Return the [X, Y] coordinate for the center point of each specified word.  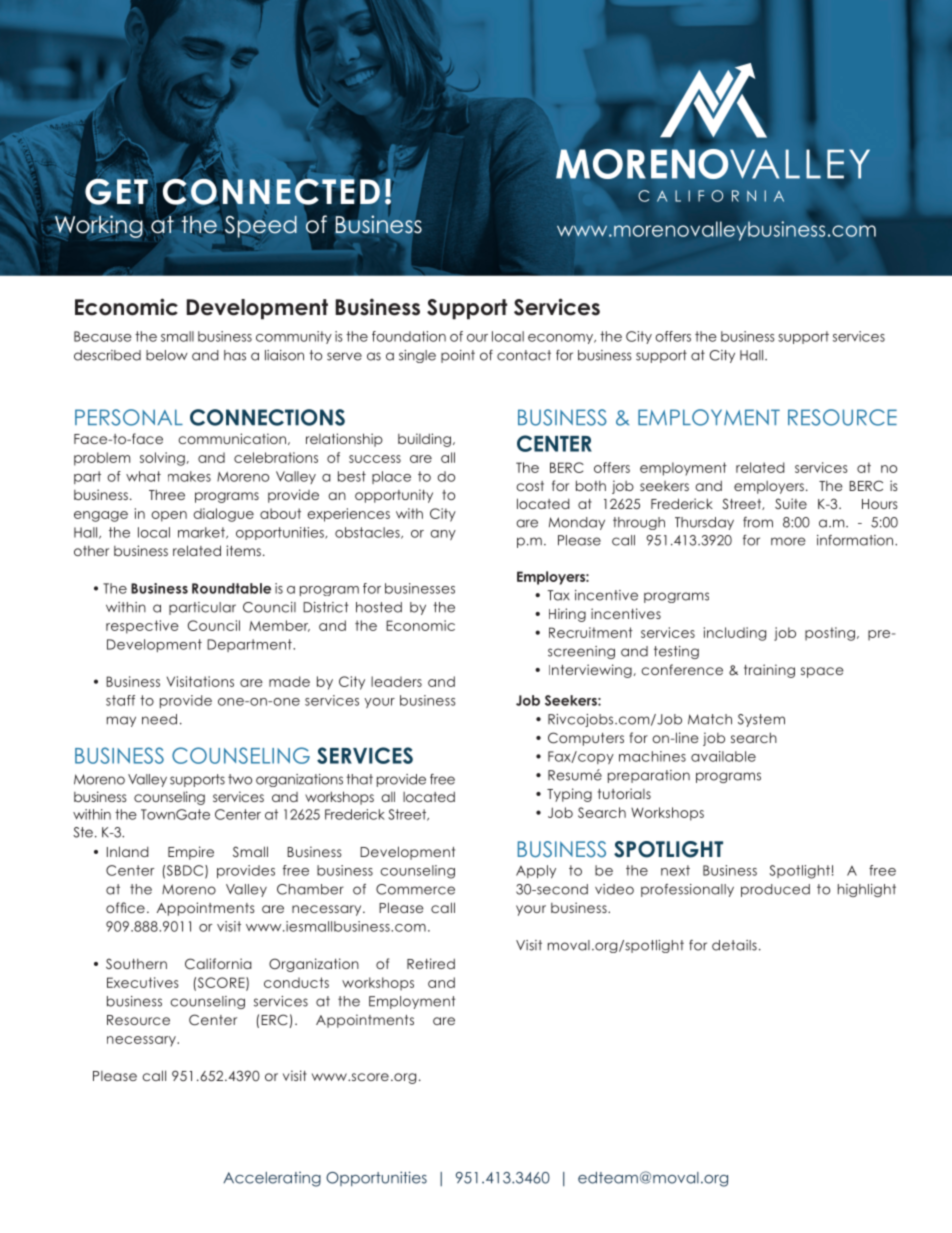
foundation [409, 336]
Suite [791, 503]
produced [775, 890]
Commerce [415, 889]
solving [162, 459]
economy [561, 339]
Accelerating [272, 1179]
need [159, 719]
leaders [396, 681]
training [769, 671]
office [125, 907]
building [424, 440]
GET [116, 190]
